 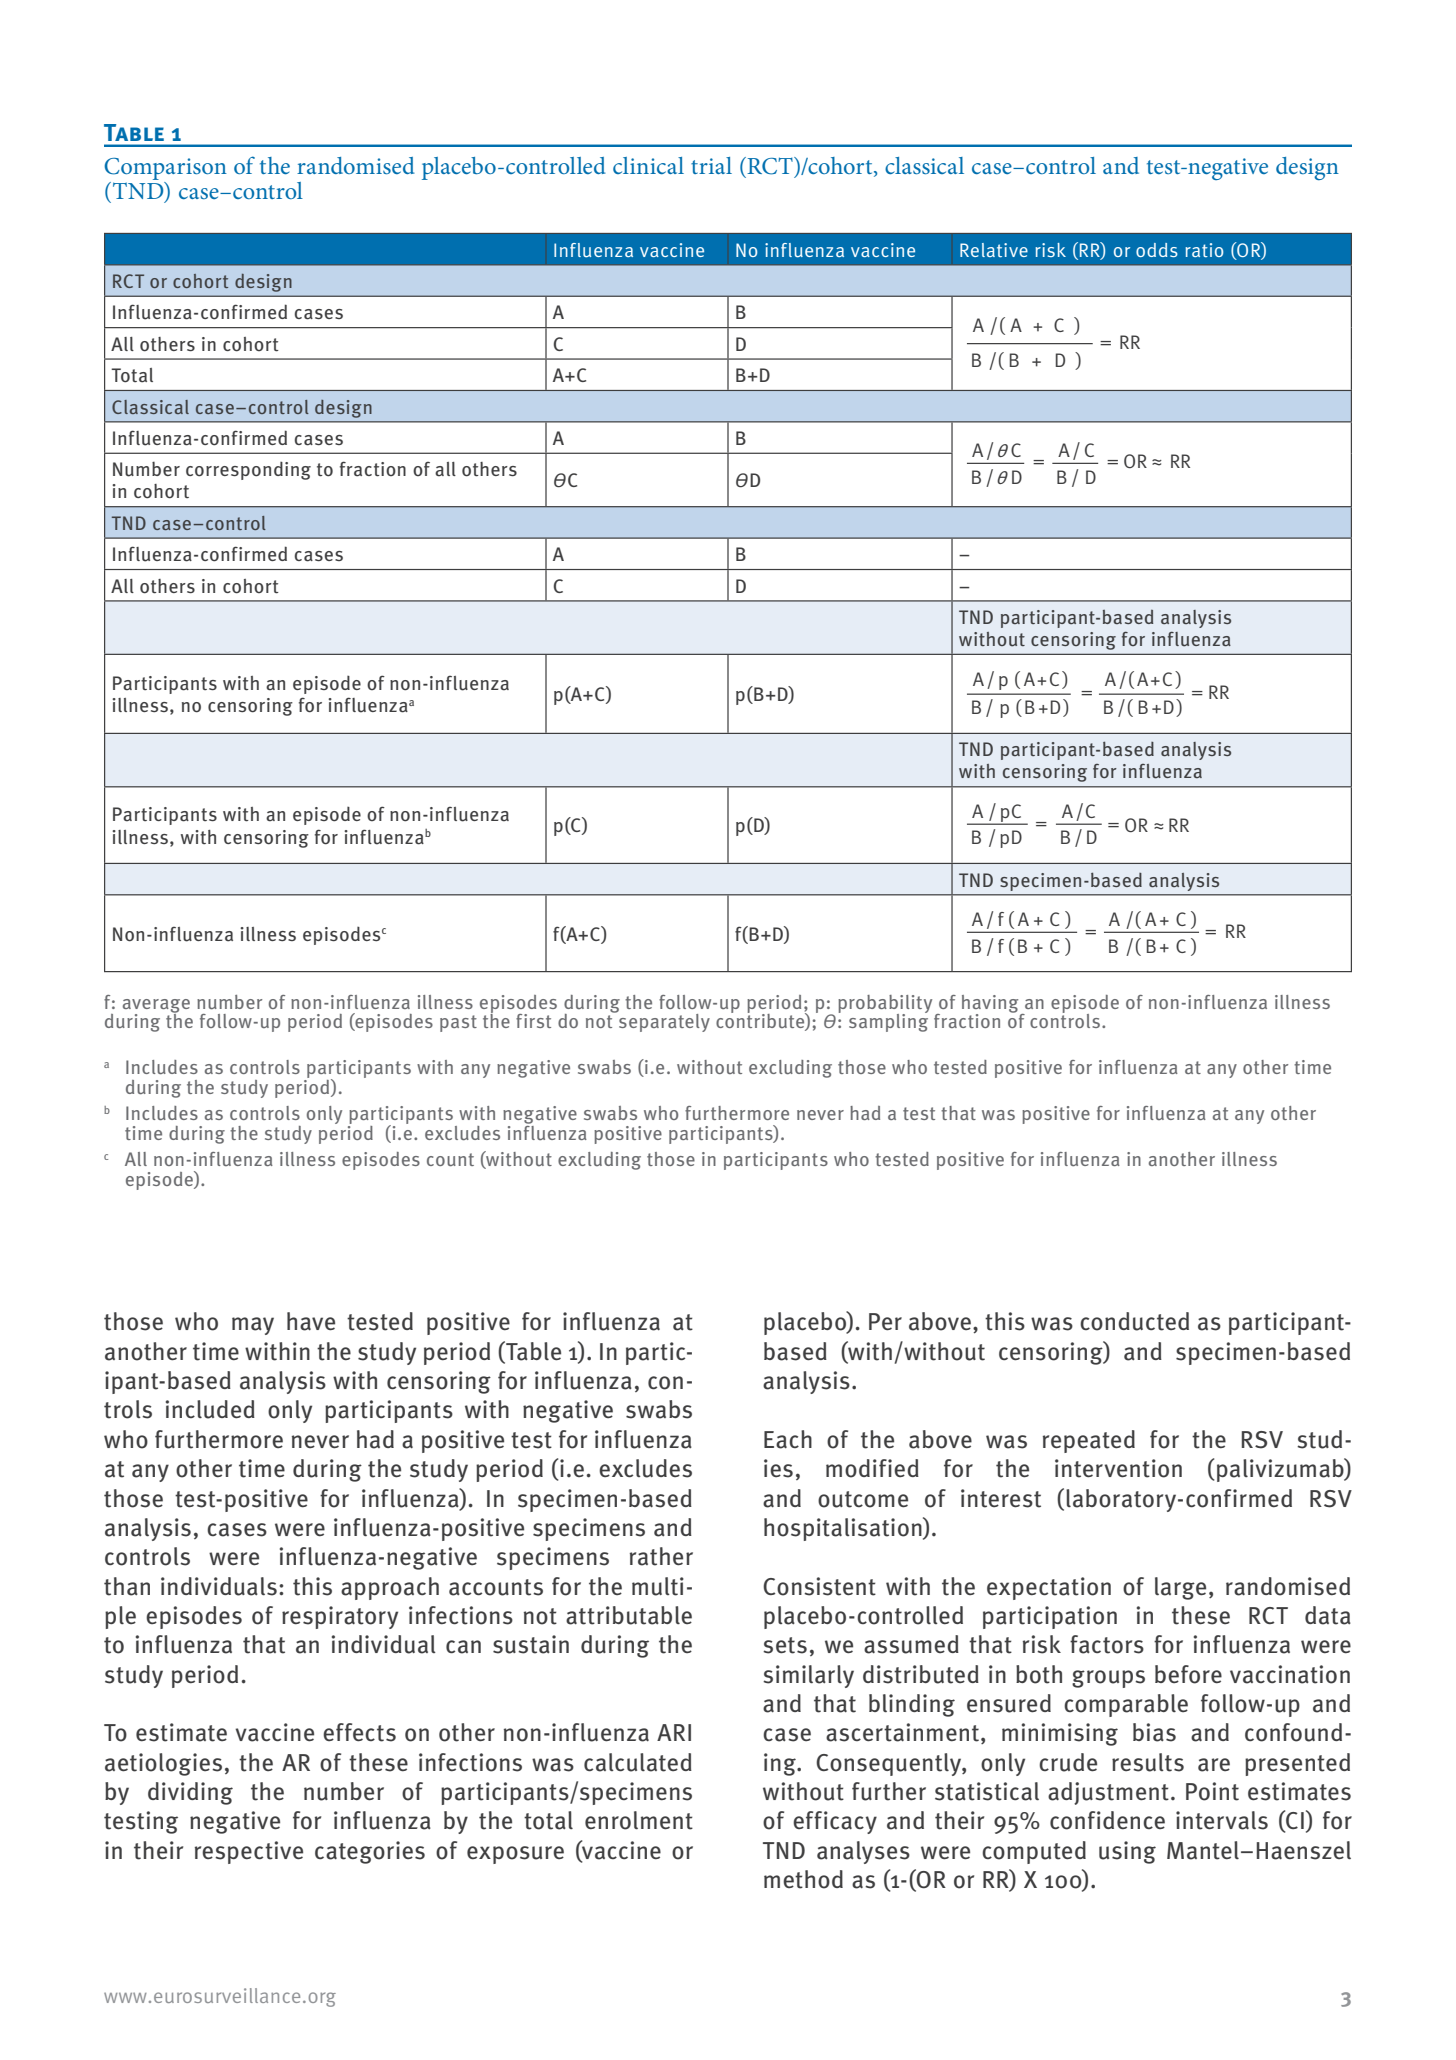 I want to click on respective, so click(x=249, y=1852).
